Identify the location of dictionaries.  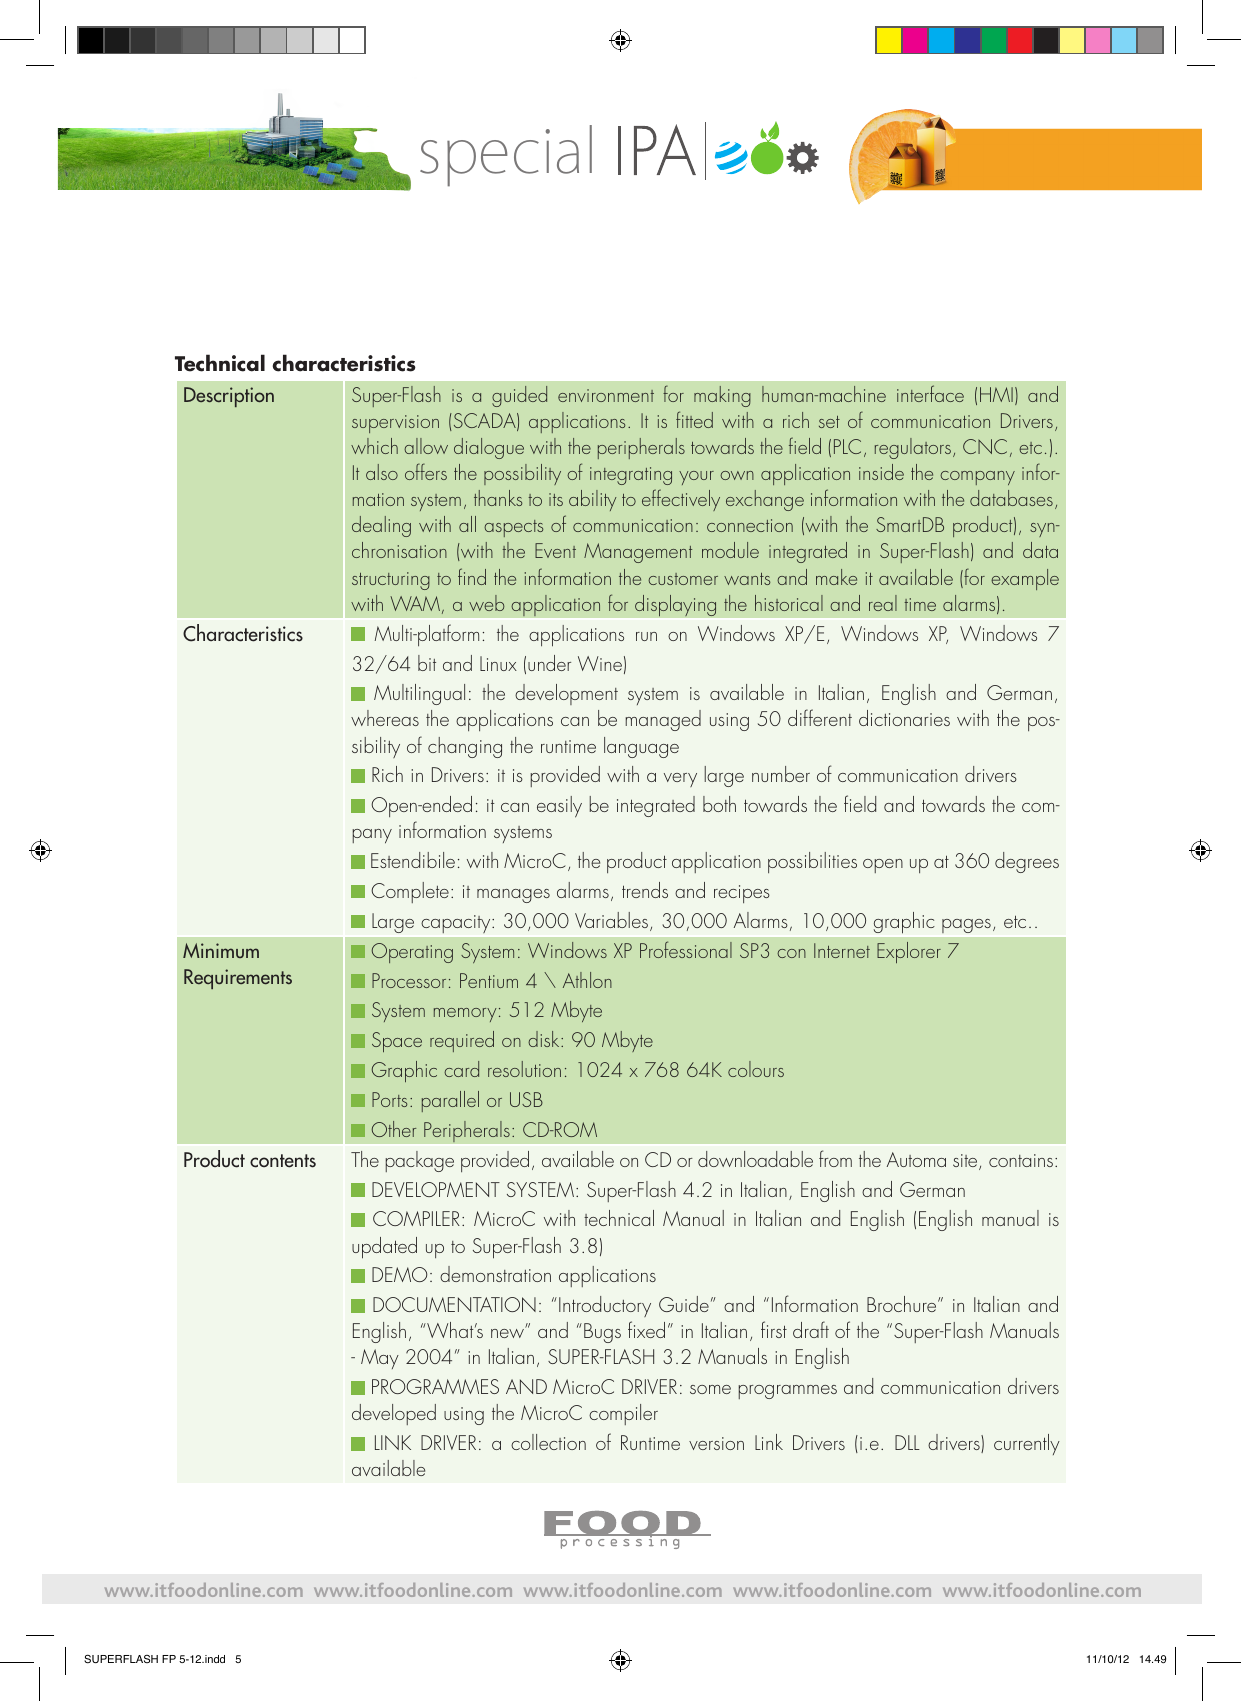
(904, 718).
